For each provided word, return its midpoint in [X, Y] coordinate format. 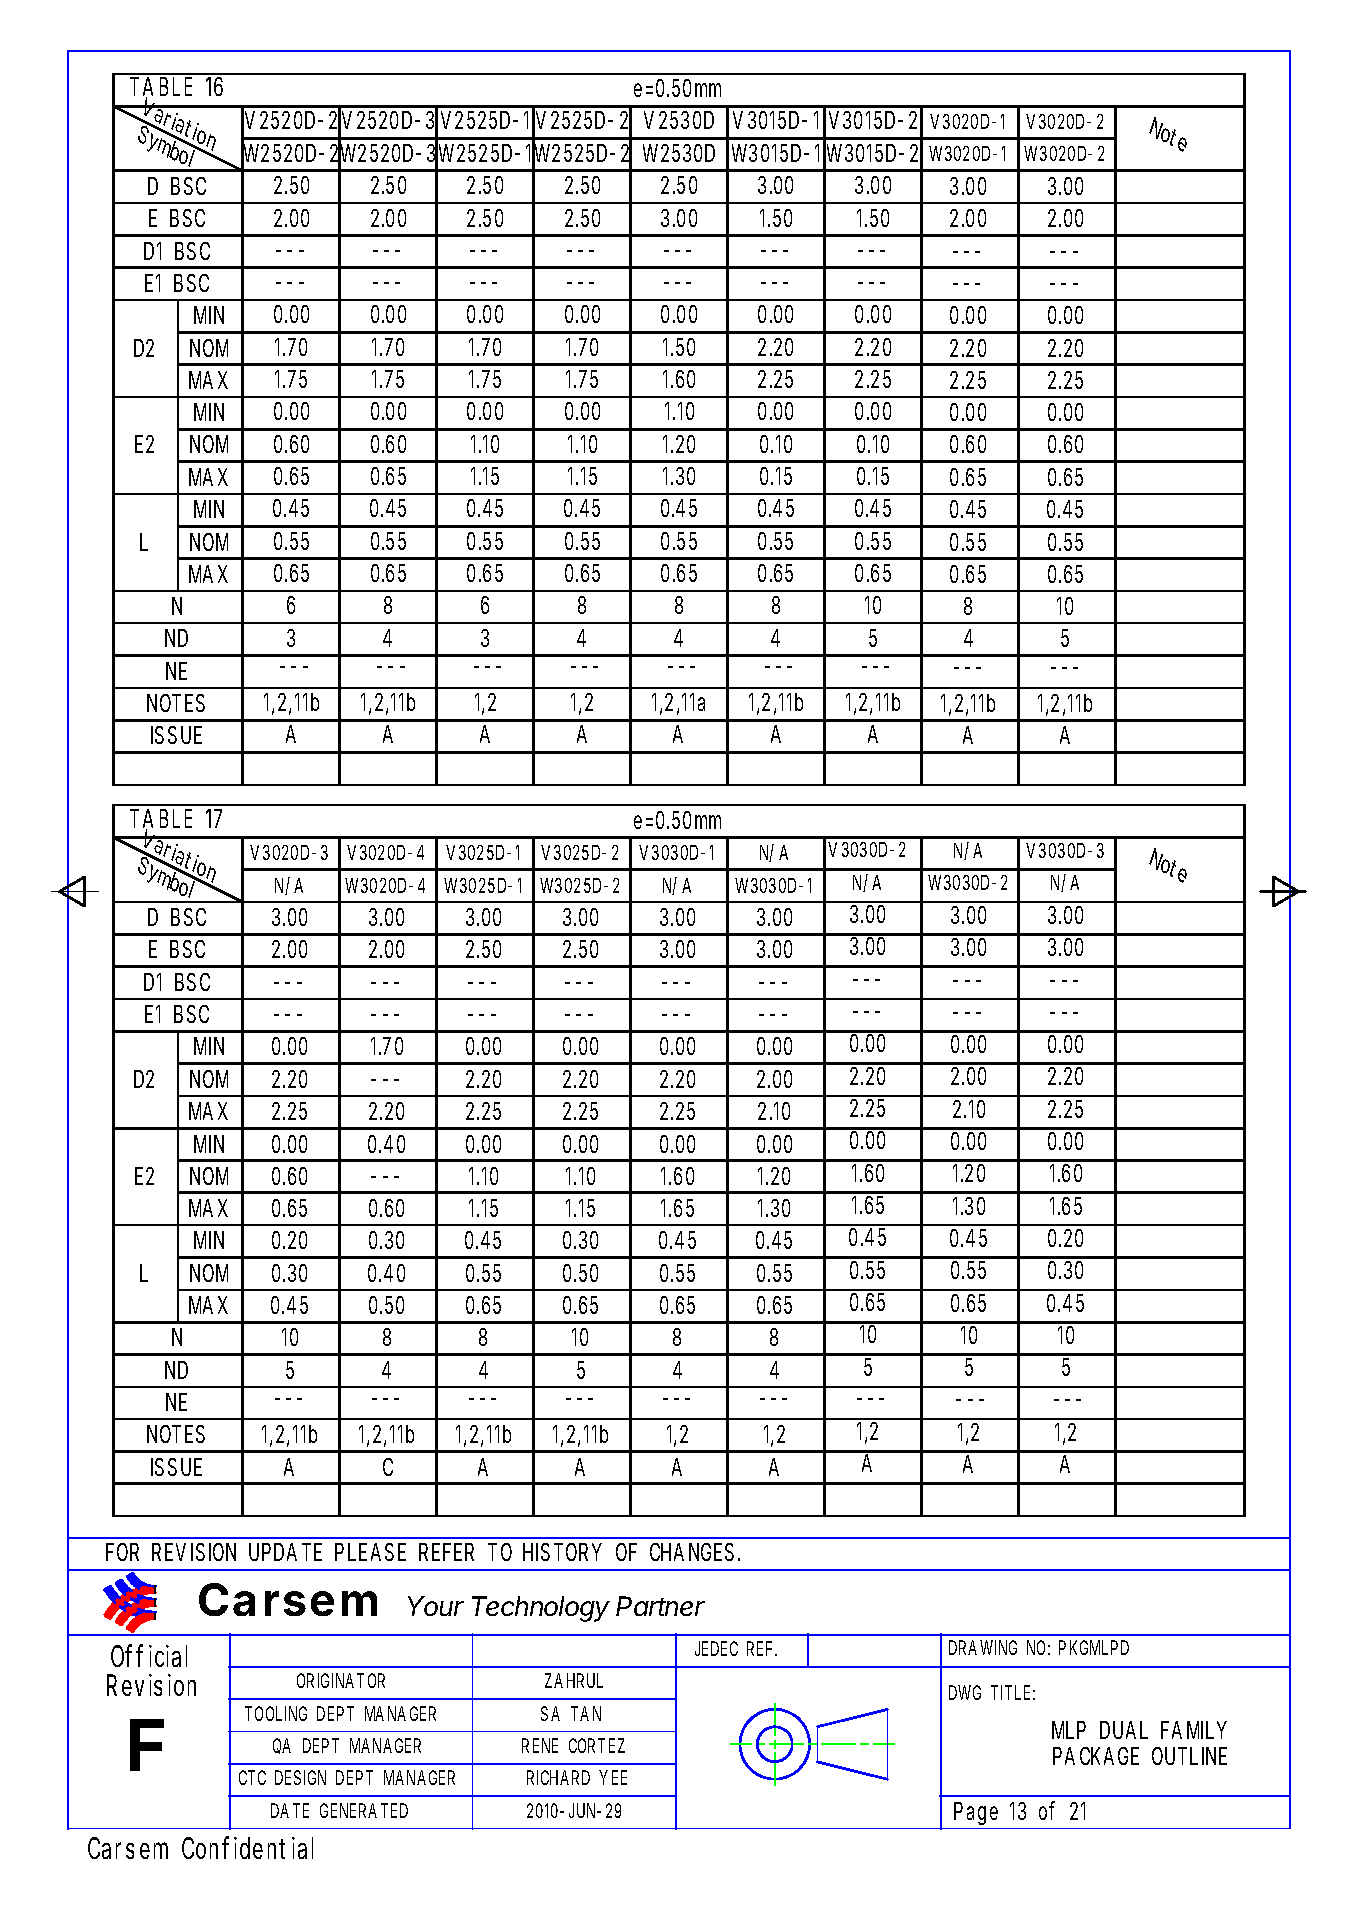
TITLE [1013, 1692]
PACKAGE [1096, 1756]
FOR [122, 1552]
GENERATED [364, 1810]
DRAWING [983, 1647]
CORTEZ [597, 1745]
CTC [252, 1777]
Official [149, 1655]
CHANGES [695, 1552]
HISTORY [562, 1552]
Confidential [247, 1847]
